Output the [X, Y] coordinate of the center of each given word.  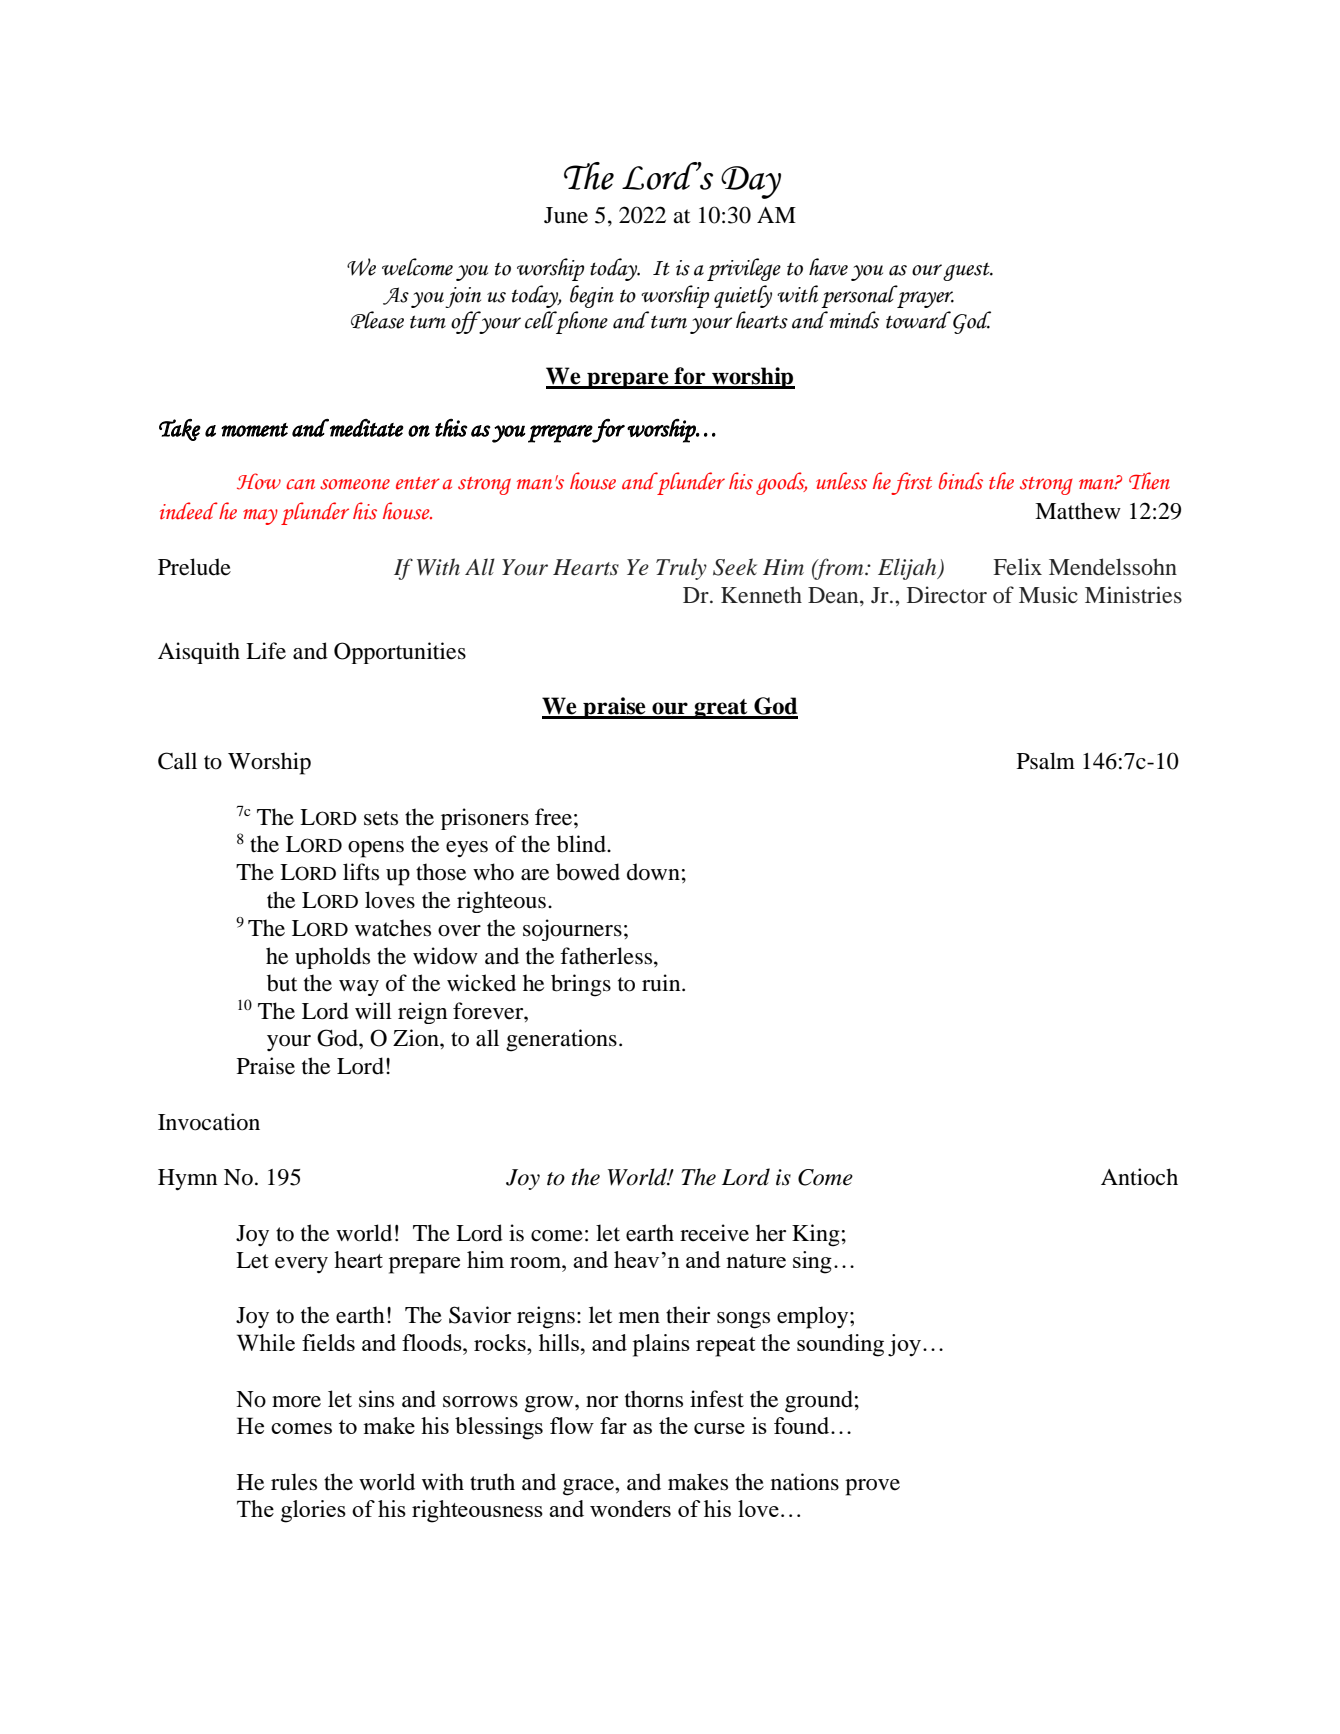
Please [377, 320]
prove [872, 1487]
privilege [744, 269]
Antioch [1139, 1177]
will [373, 1010]
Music [1048, 595]
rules [294, 1482]
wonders [630, 1508]
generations [561, 1040]
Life [266, 651]
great [721, 709]
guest [967, 271]
